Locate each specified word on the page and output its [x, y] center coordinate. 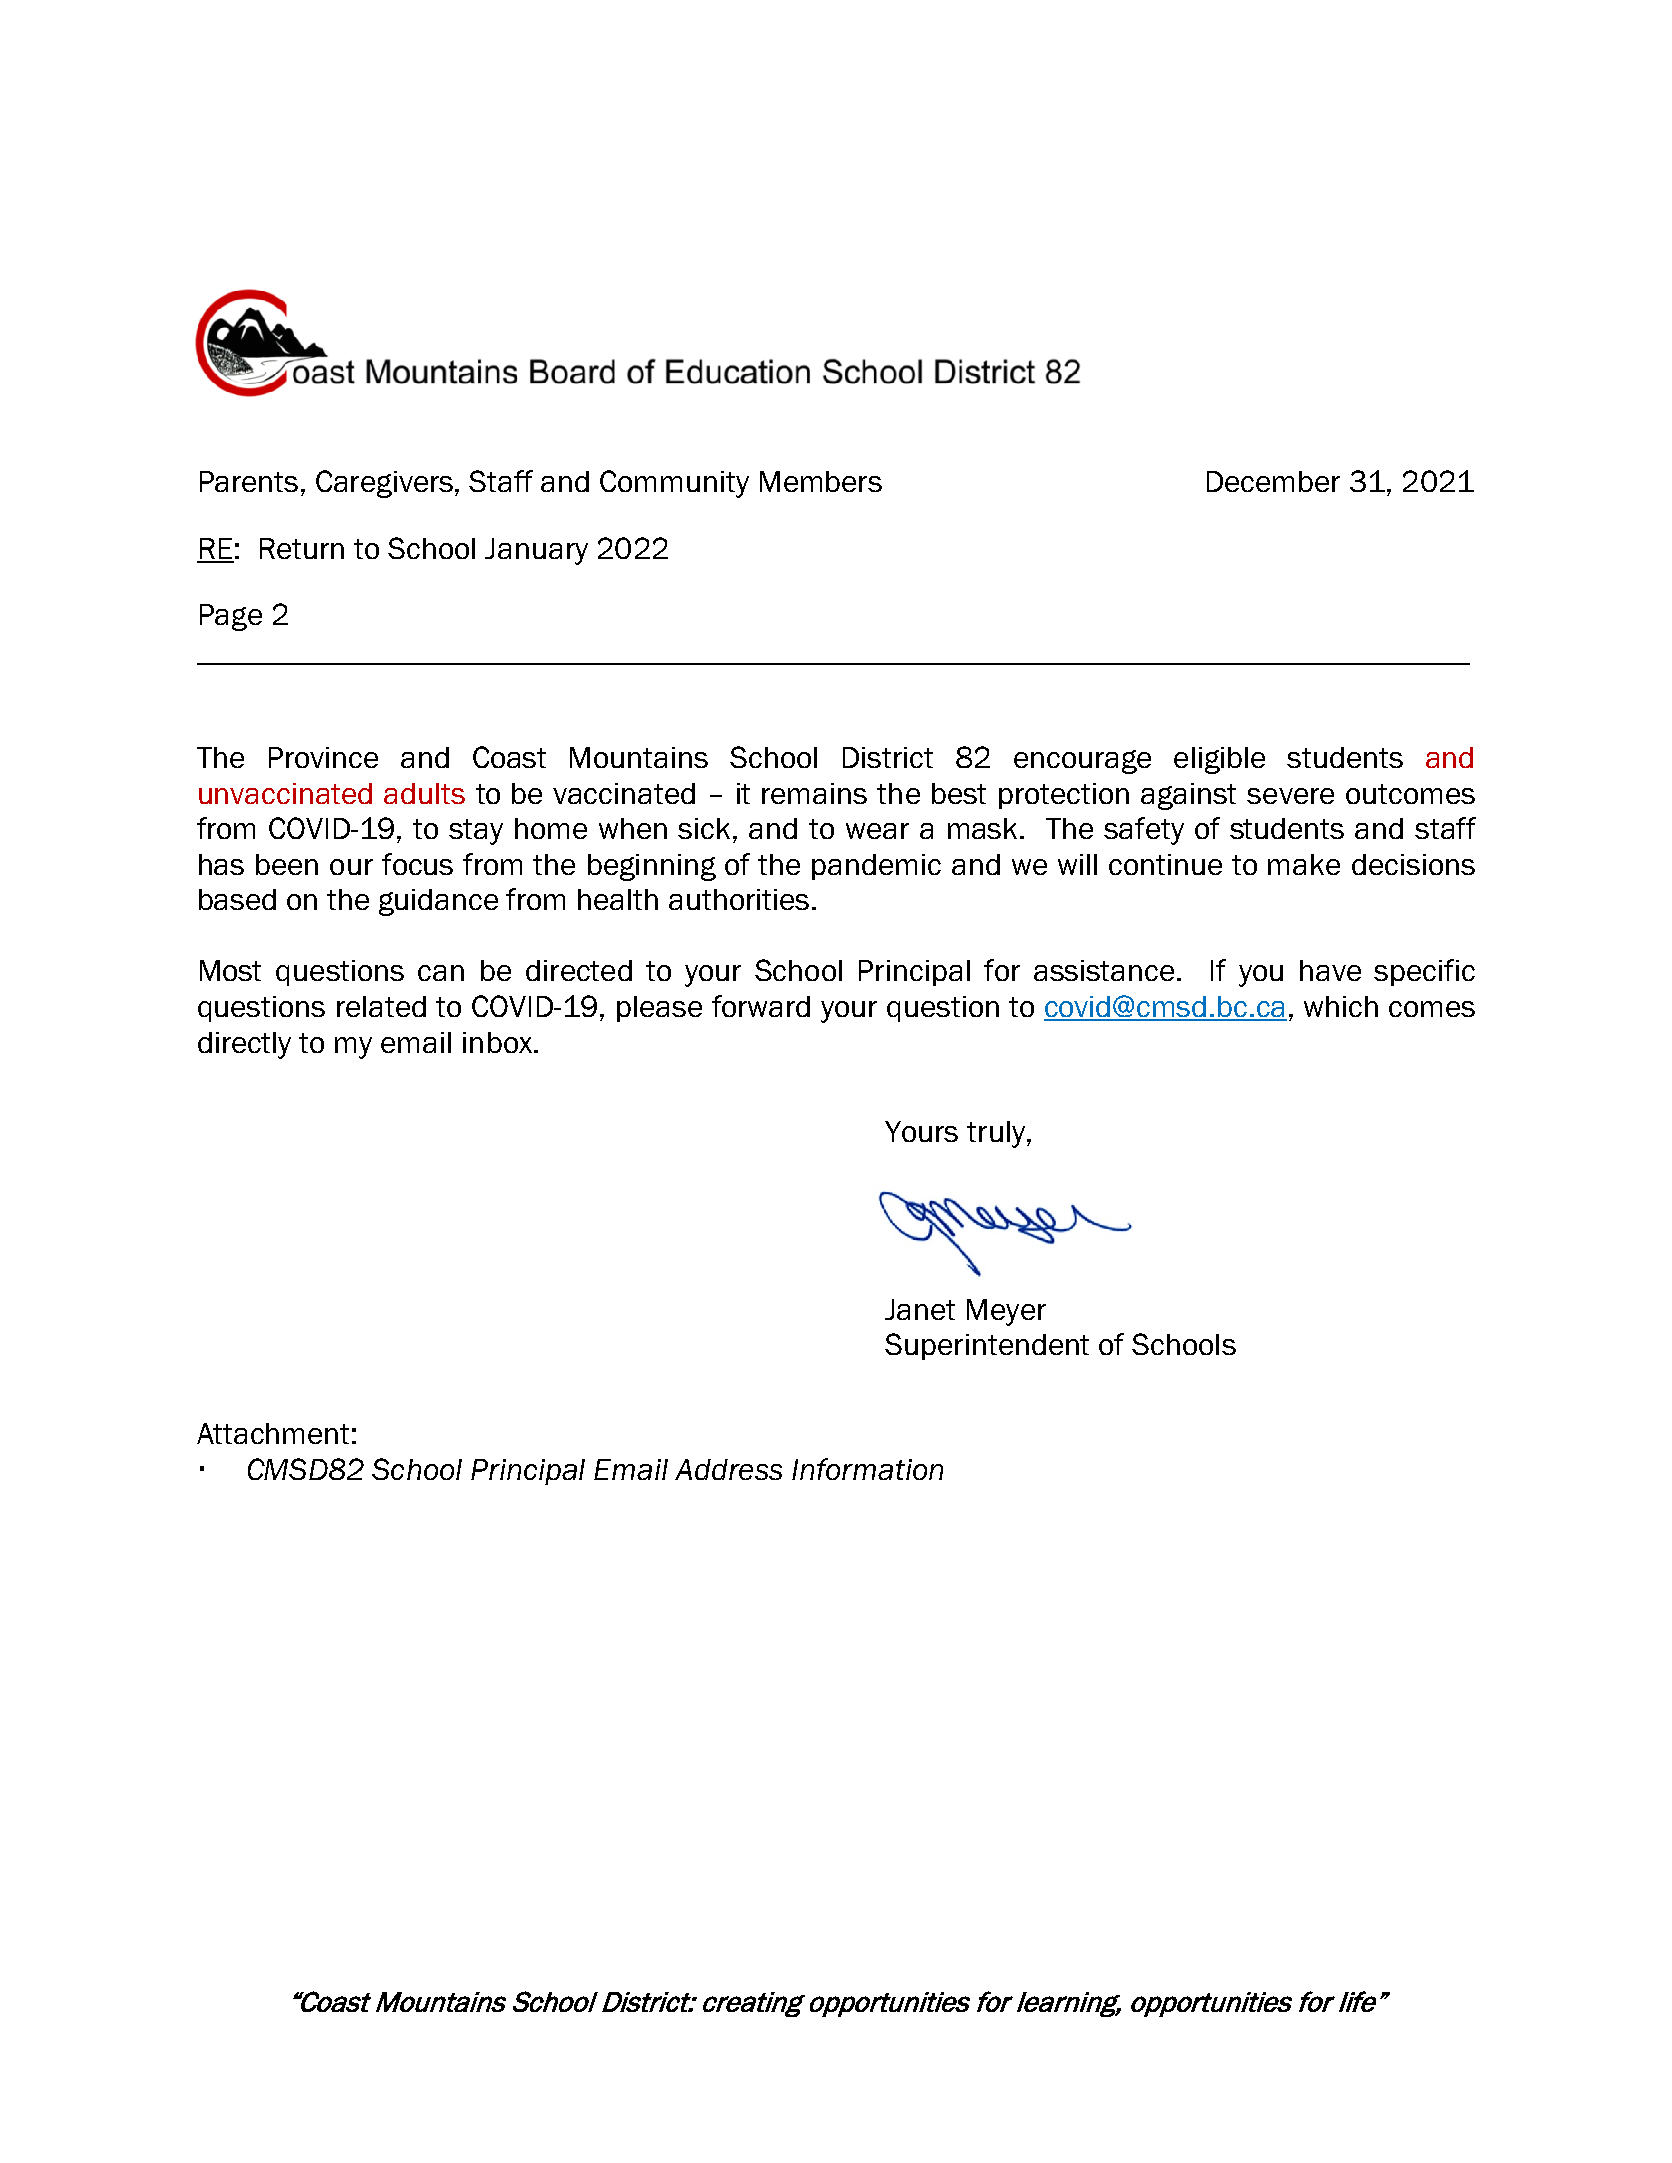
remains [814, 793]
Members [821, 481]
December [1273, 481]
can [441, 973]
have [1330, 970]
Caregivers [386, 484]
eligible [1219, 760]
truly [996, 1134]
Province [323, 757]
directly [244, 1045]
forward [761, 1006]
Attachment [273, 1433]
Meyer [1006, 1312]
